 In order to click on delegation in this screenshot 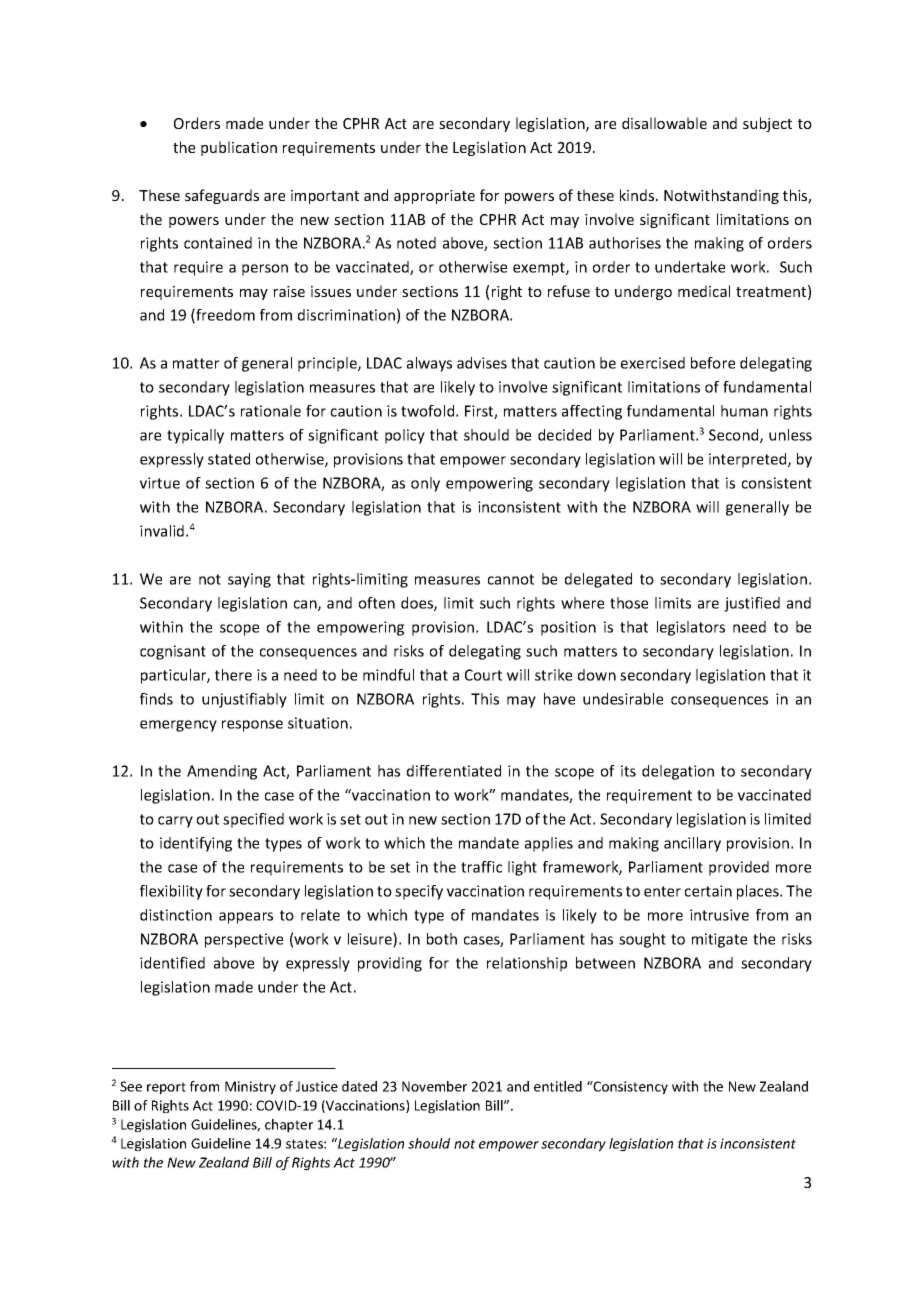, I will do `click(678, 772)`.
